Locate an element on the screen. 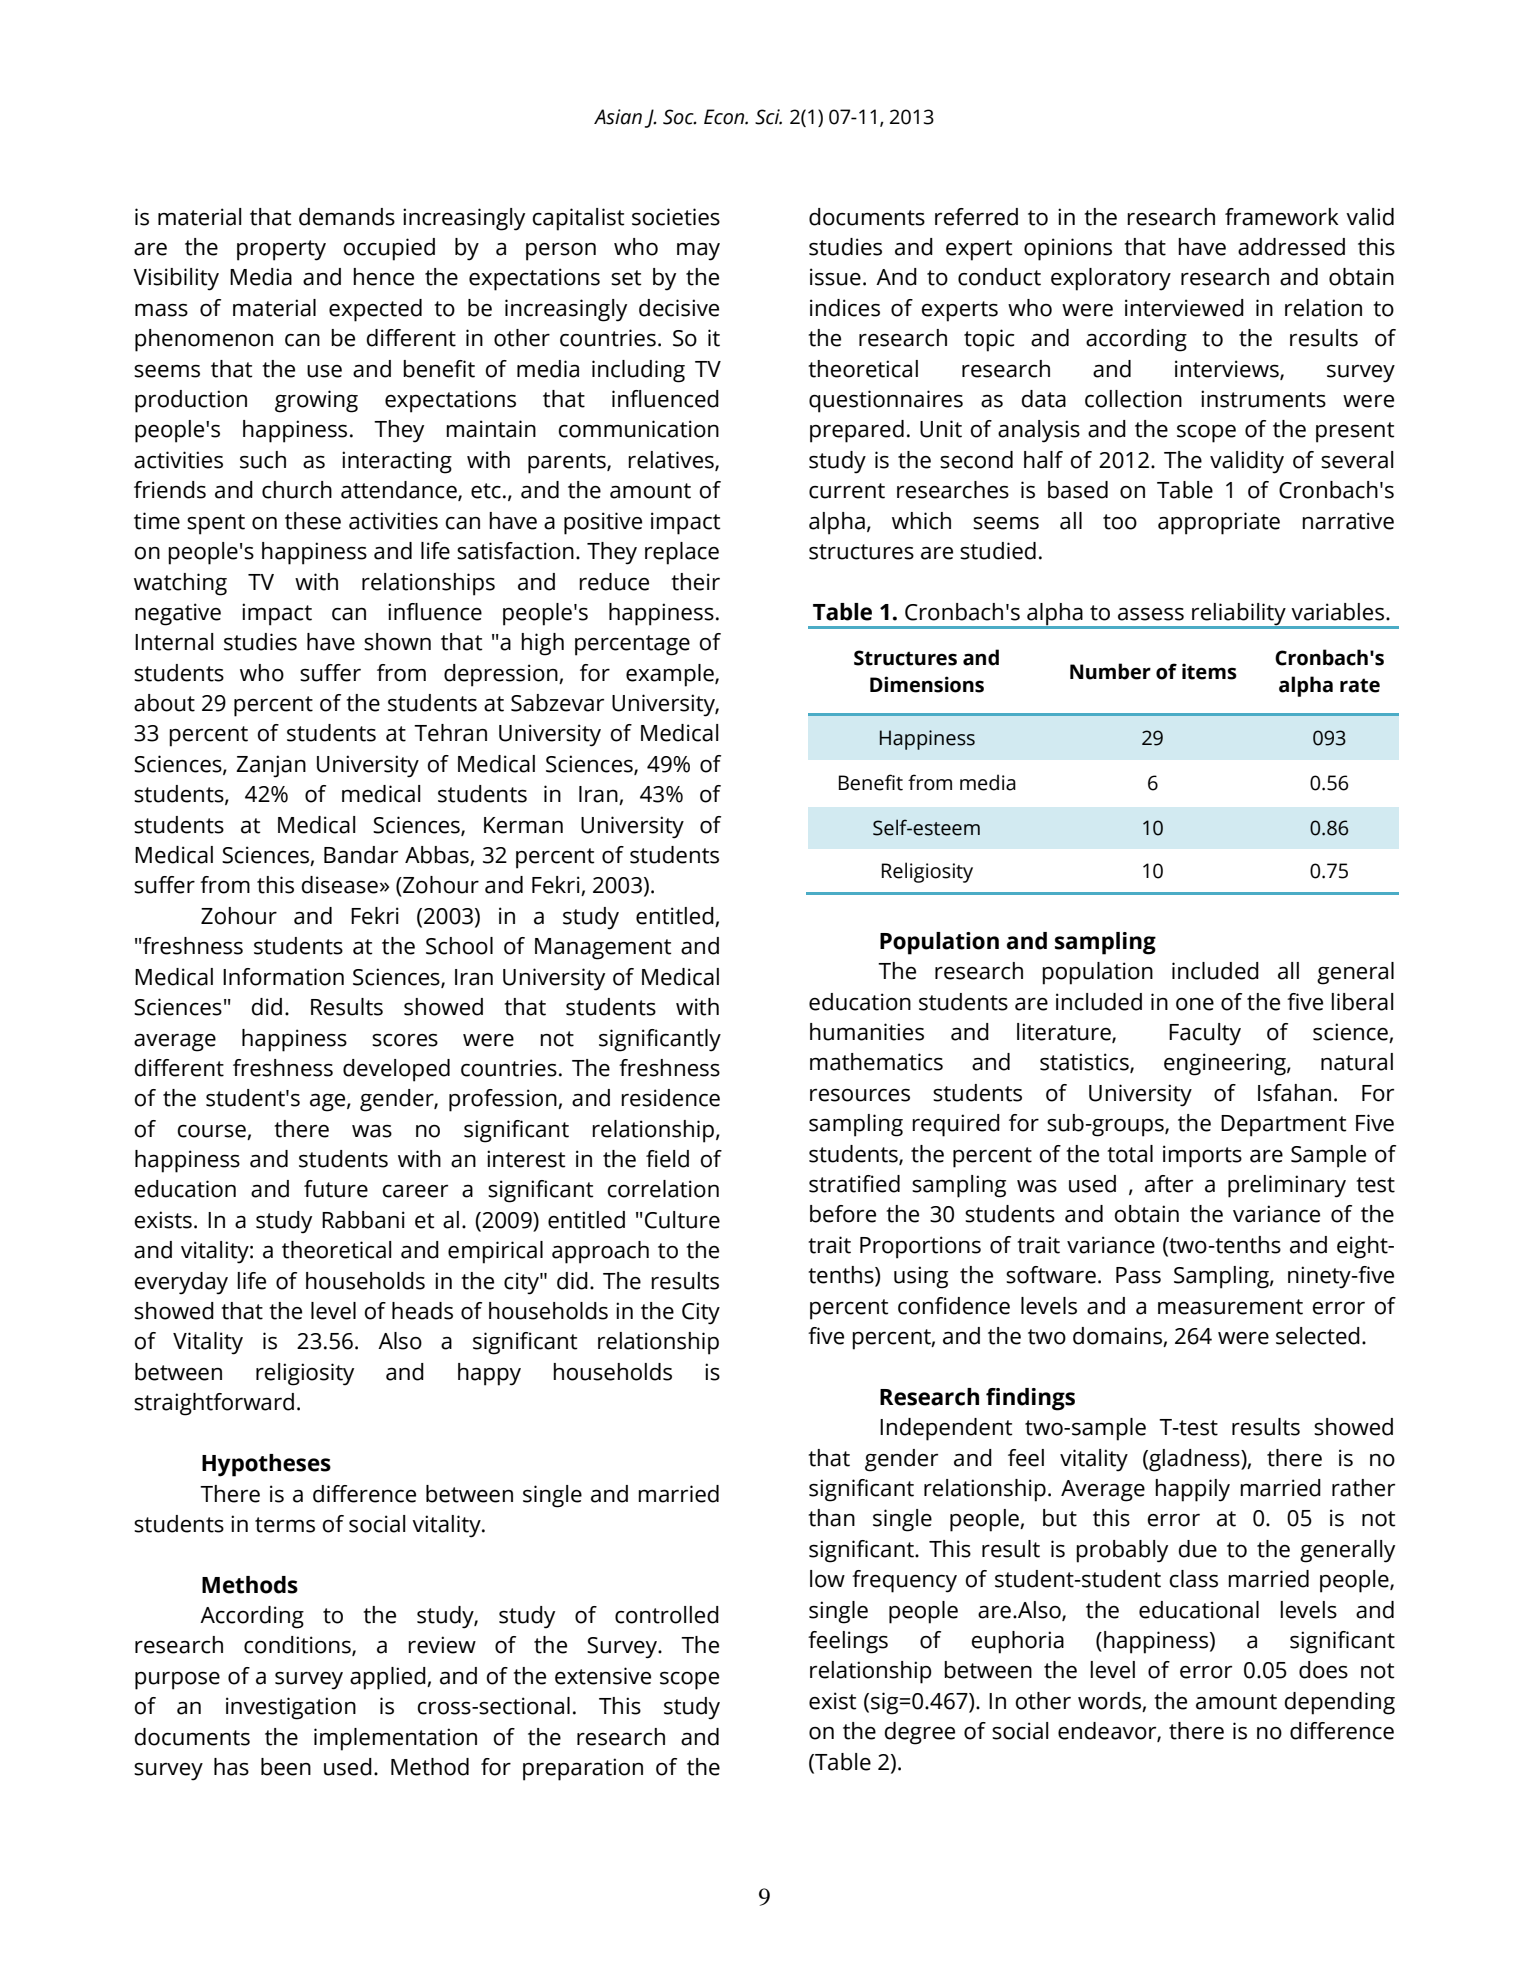  degree is located at coordinates (920, 1733).
